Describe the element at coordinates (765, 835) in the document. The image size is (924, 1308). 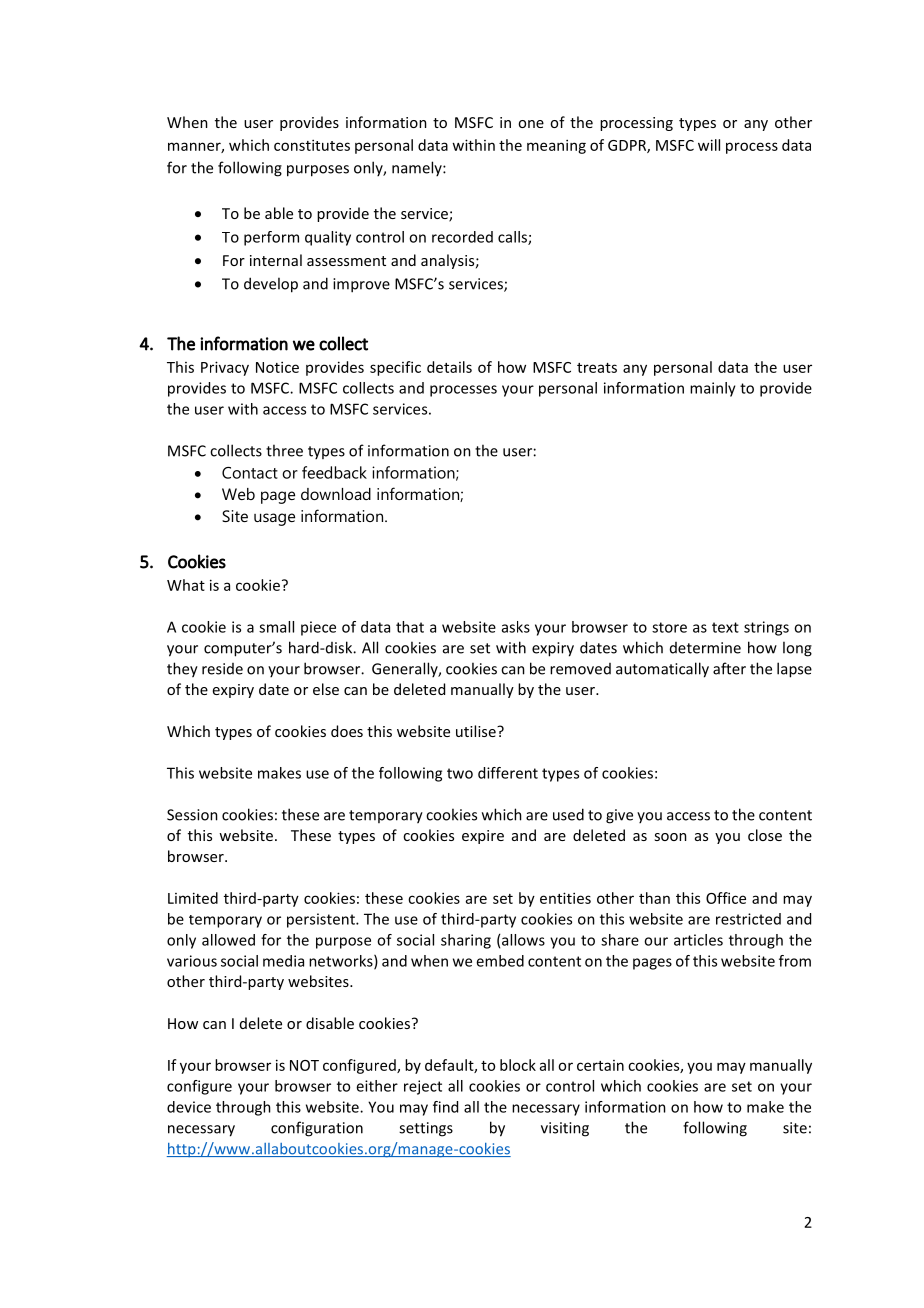
I see `close` at that location.
